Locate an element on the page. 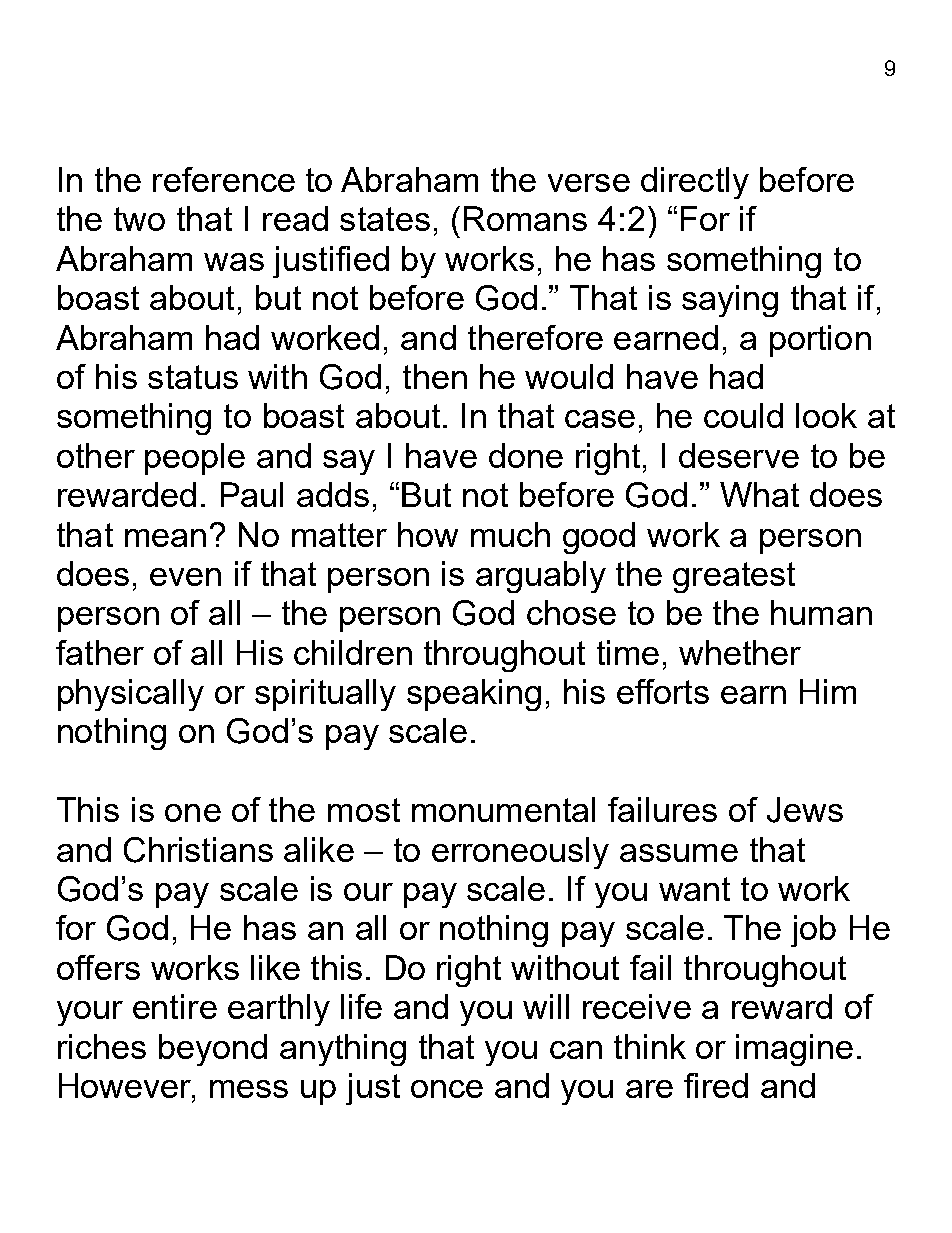 This image has width=952, height=1233. whether is located at coordinates (740, 652).
